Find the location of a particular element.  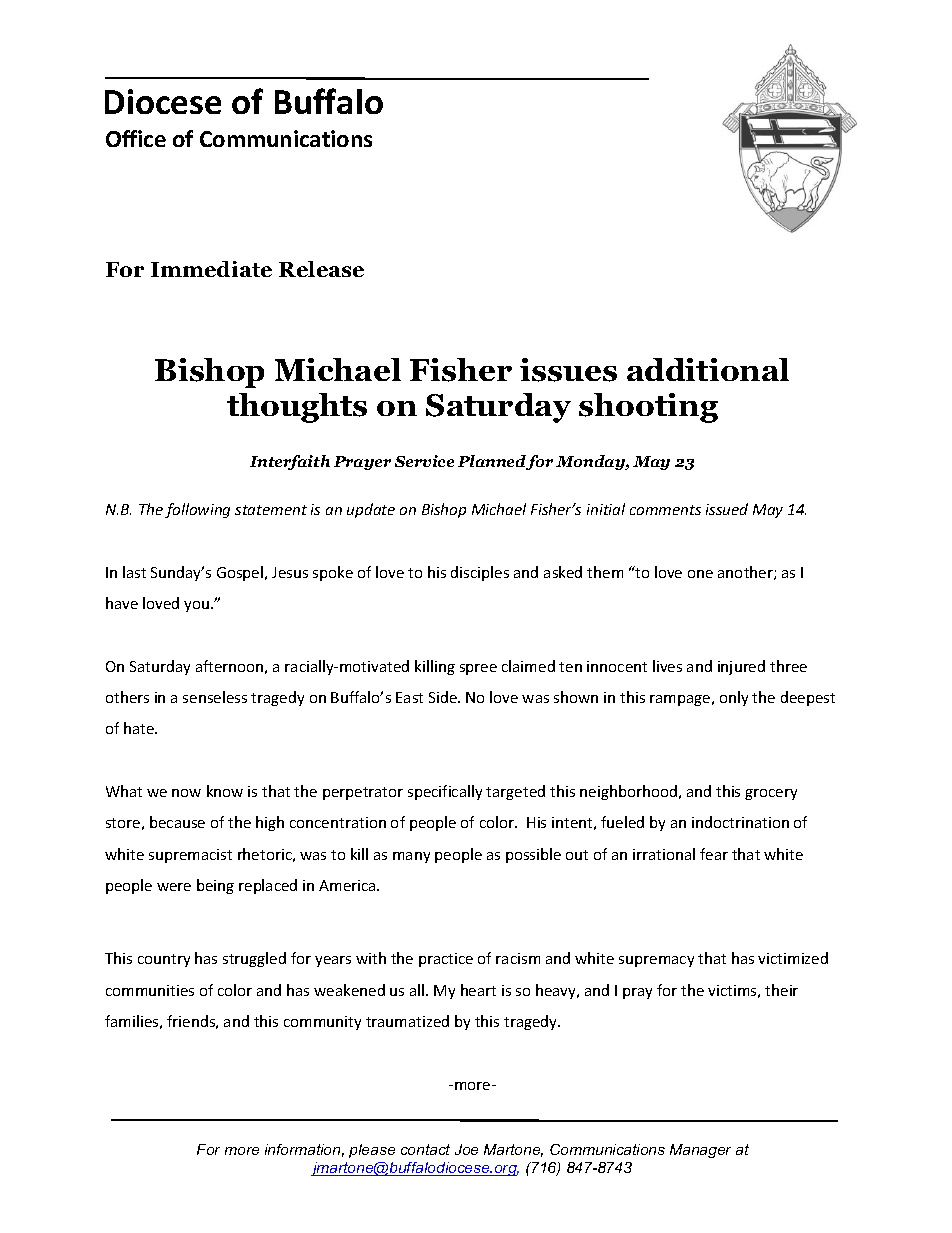

specifically is located at coordinates (445, 792).
